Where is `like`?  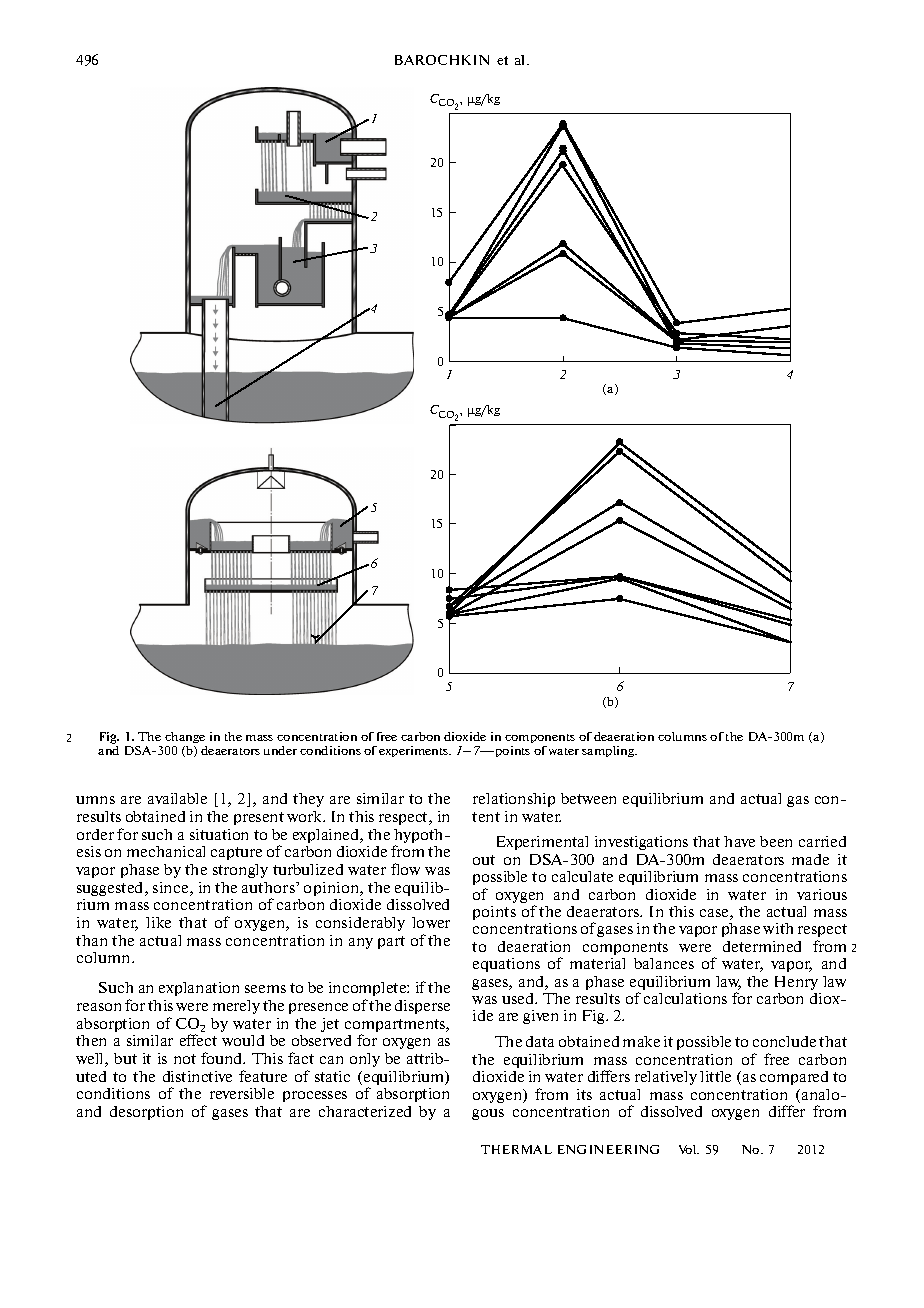 like is located at coordinates (158, 922).
